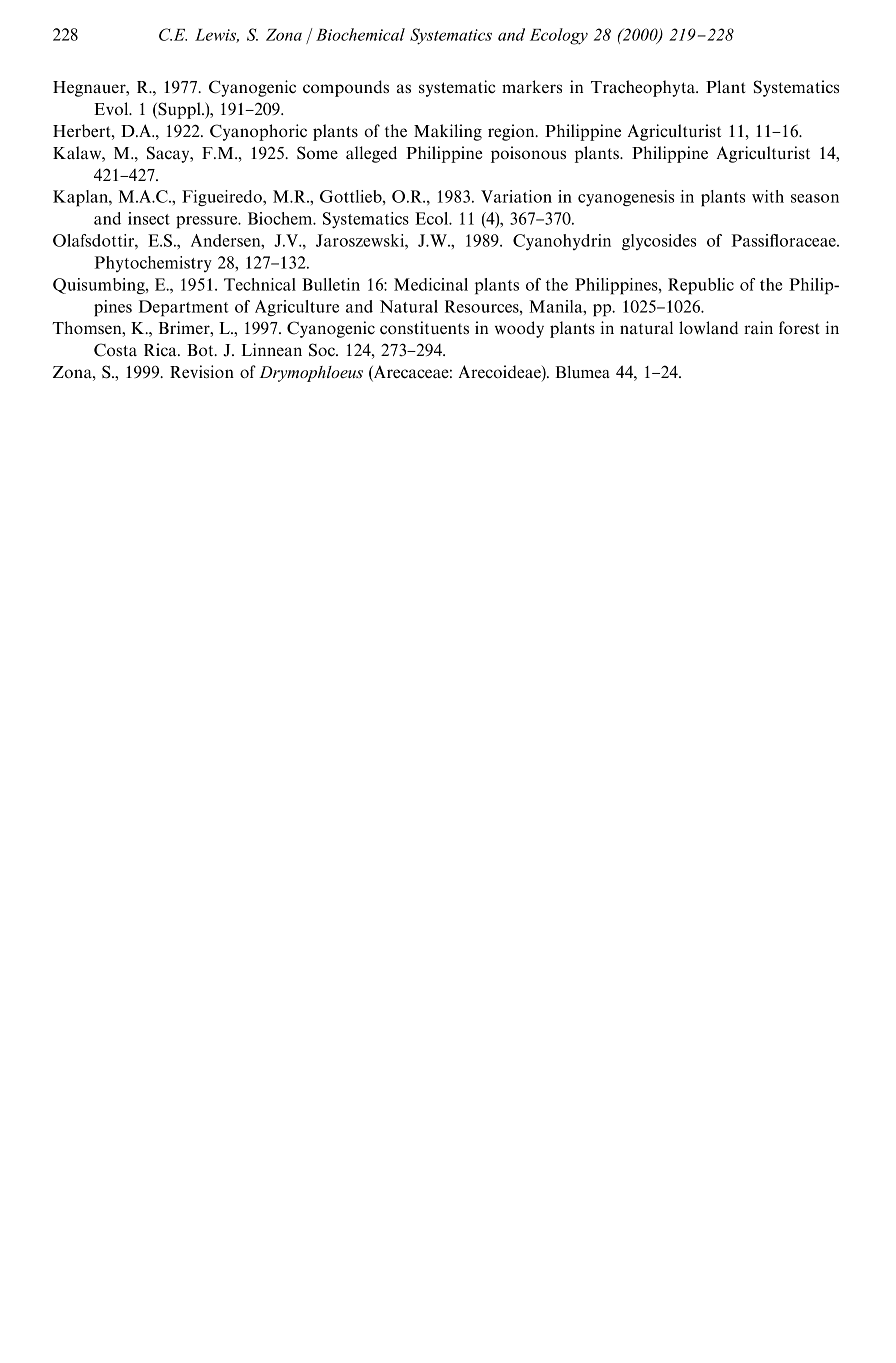 This screenshot has height=1363, width=896. Describe the element at coordinates (768, 196) in the screenshot. I see `with` at that location.
